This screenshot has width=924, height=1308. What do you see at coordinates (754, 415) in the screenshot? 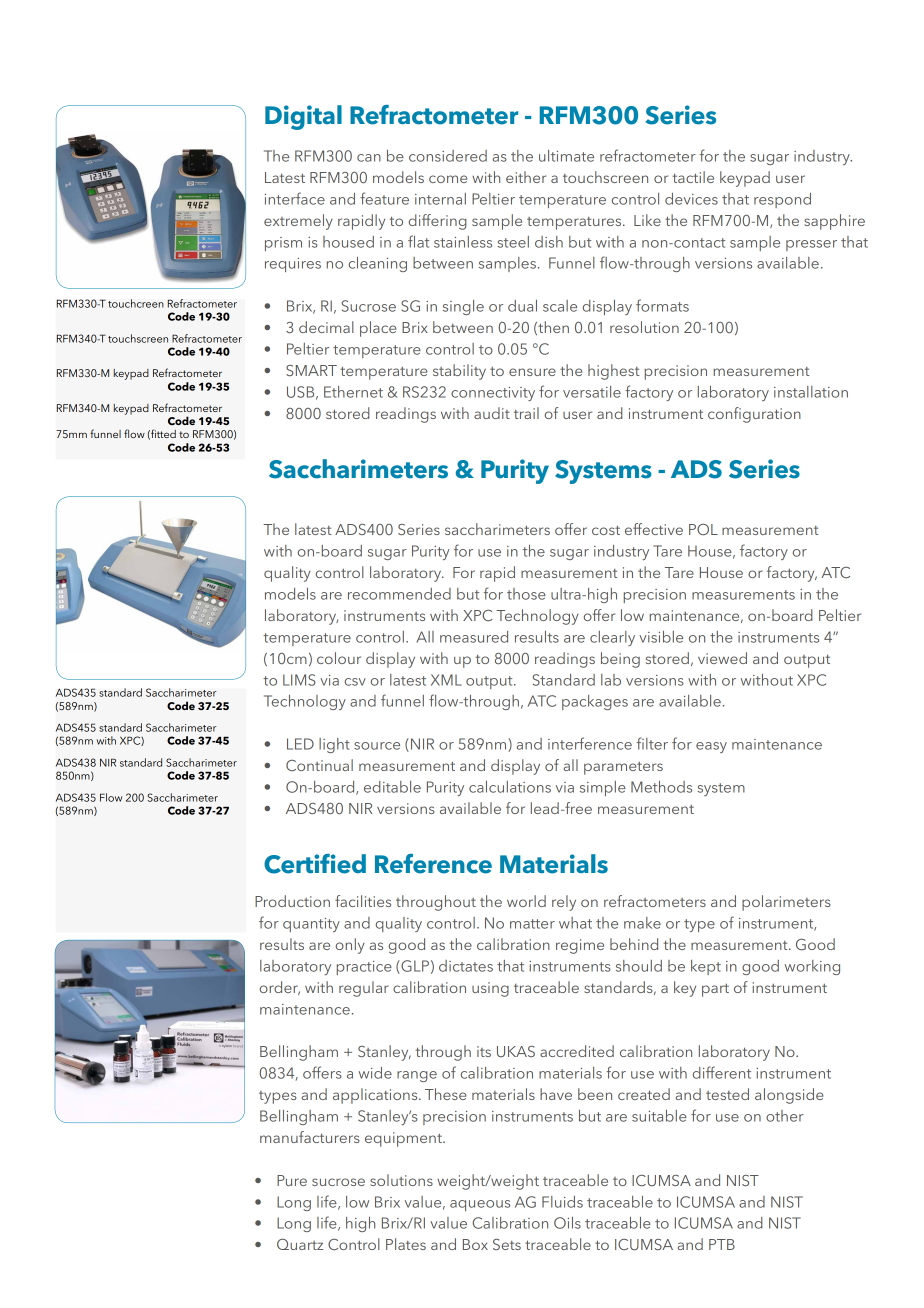
I see `configuration` at bounding box center [754, 415].
